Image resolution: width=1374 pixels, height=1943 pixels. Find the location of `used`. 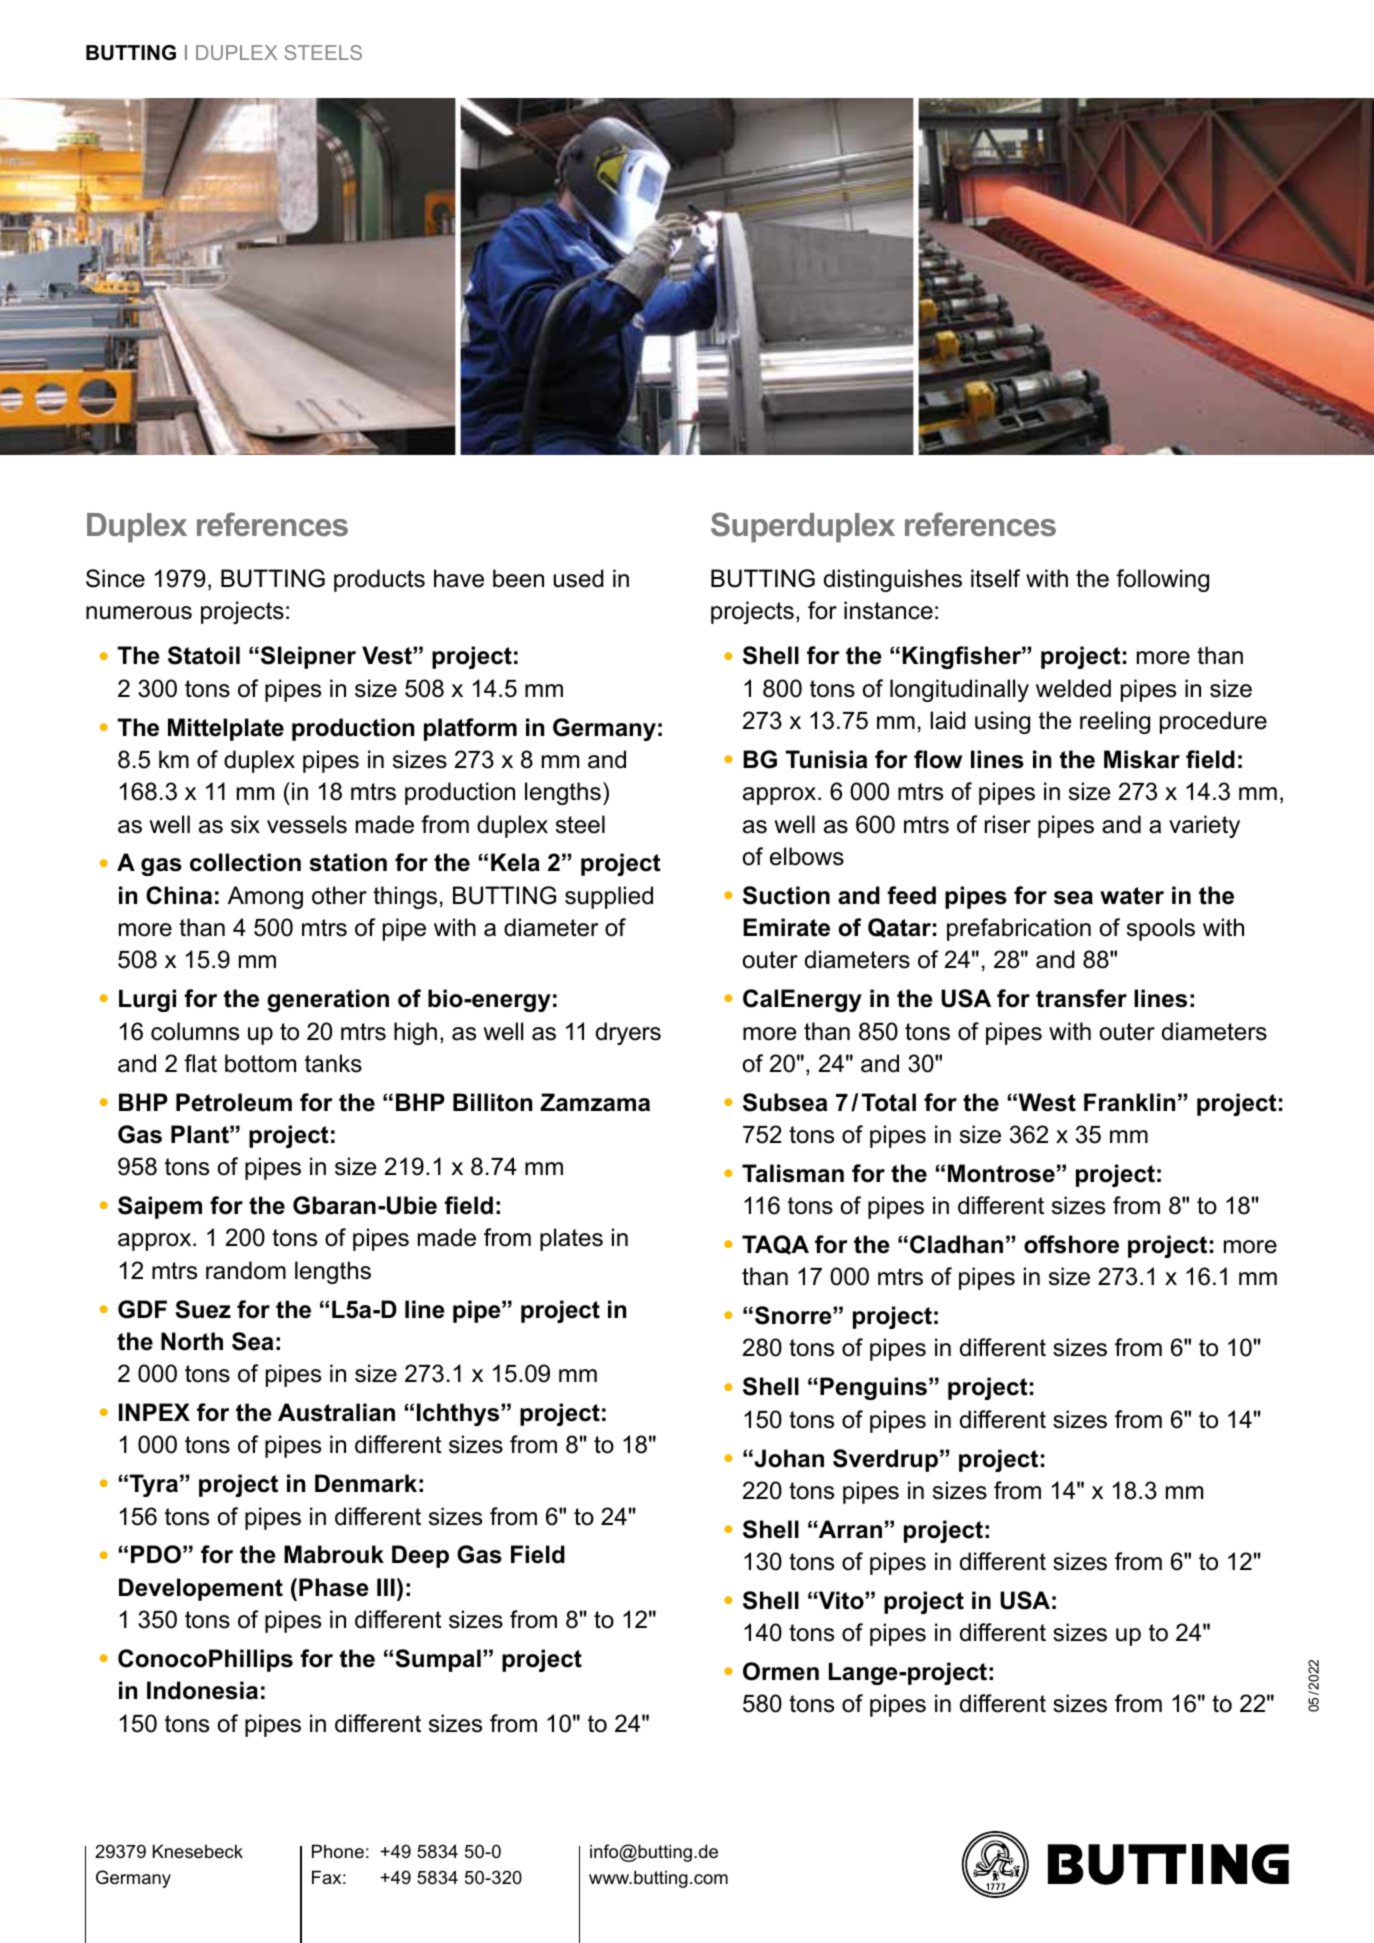

used is located at coordinates (578, 578).
